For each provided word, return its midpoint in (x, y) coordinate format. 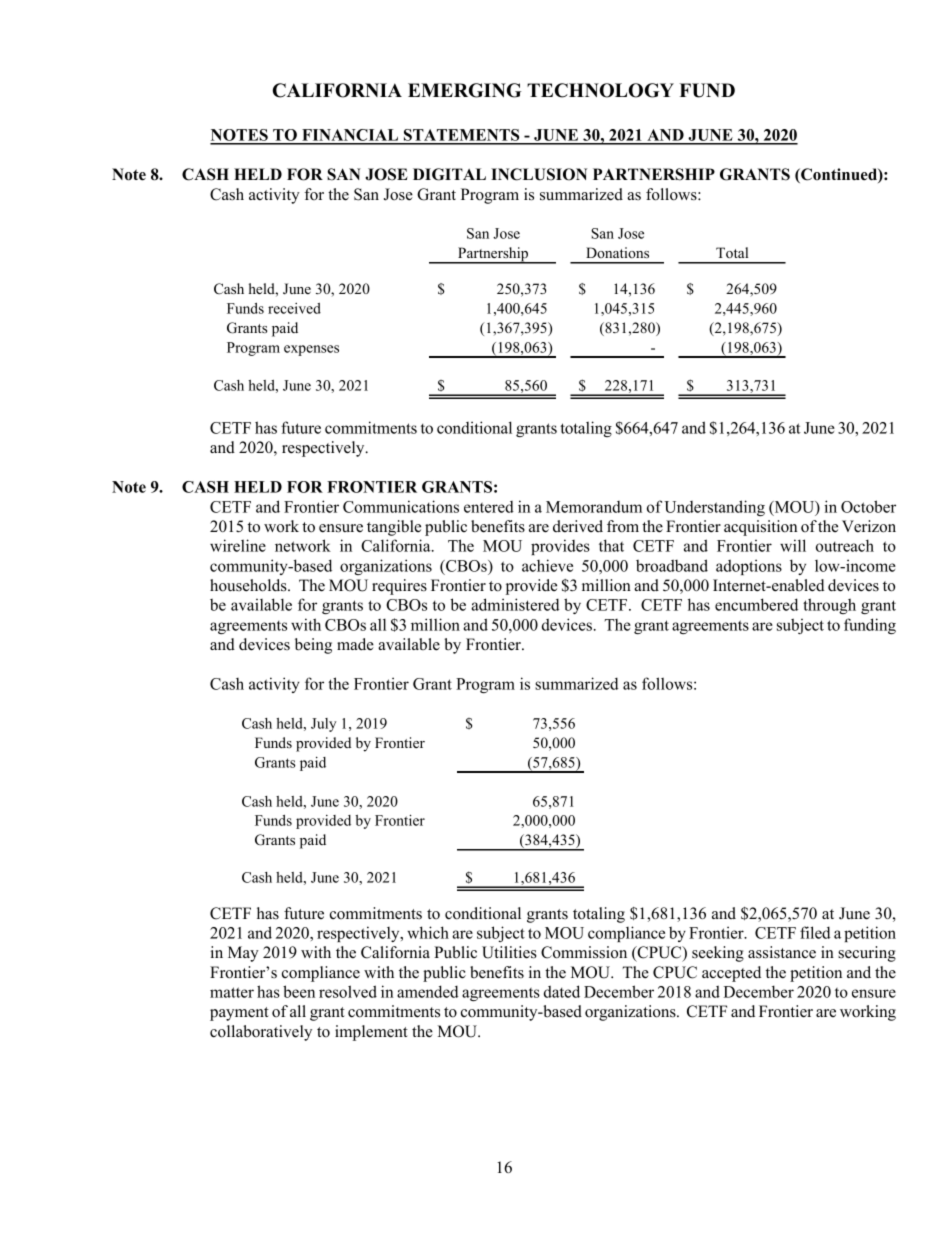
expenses (311, 350)
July (323, 725)
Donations (617, 252)
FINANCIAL (350, 136)
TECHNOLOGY (600, 90)
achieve (547, 565)
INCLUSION (539, 174)
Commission (584, 952)
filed (815, 932)
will (793, 545)
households (249, 585)
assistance (782, 952)
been (299, 991)
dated (562, 991)
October (868, 506)
